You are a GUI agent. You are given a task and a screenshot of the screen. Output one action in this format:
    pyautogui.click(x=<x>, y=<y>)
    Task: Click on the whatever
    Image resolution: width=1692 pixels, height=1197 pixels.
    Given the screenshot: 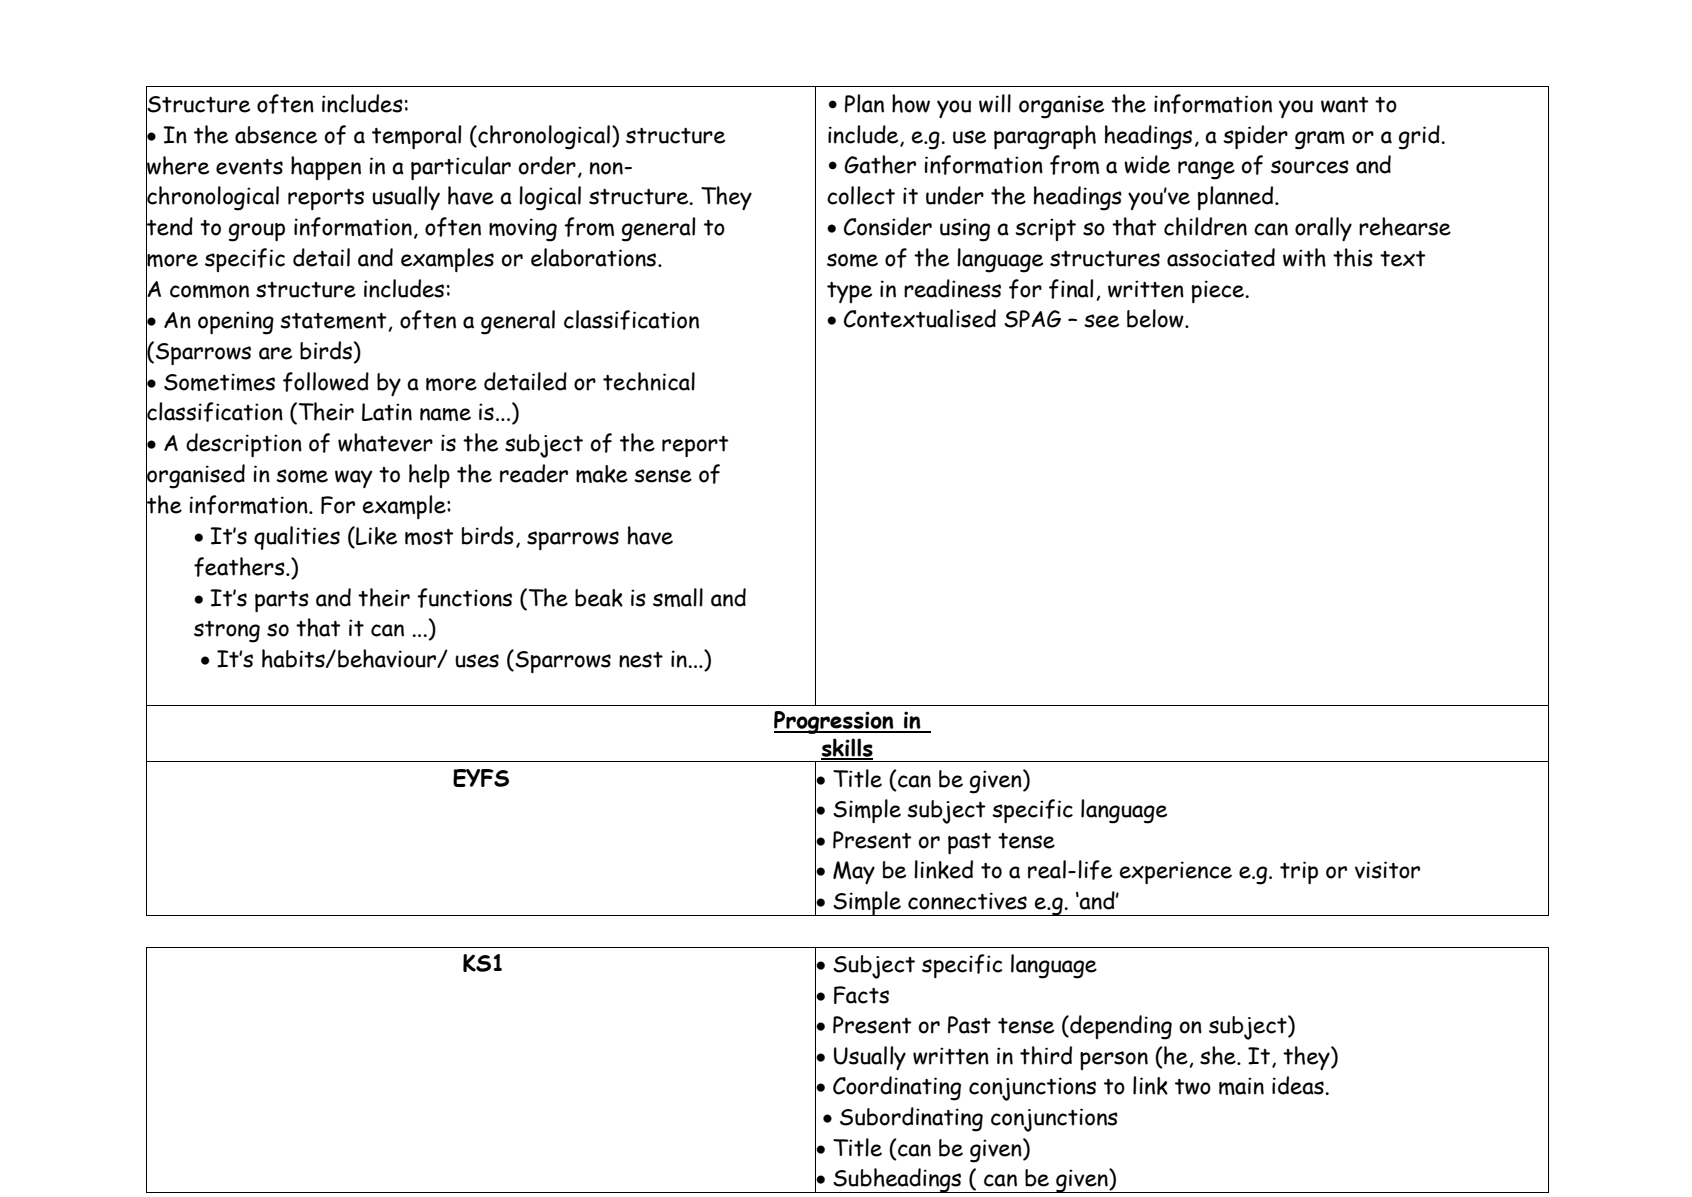 What is the action you would take?
    pyautogui.click(x=385, y=442)
